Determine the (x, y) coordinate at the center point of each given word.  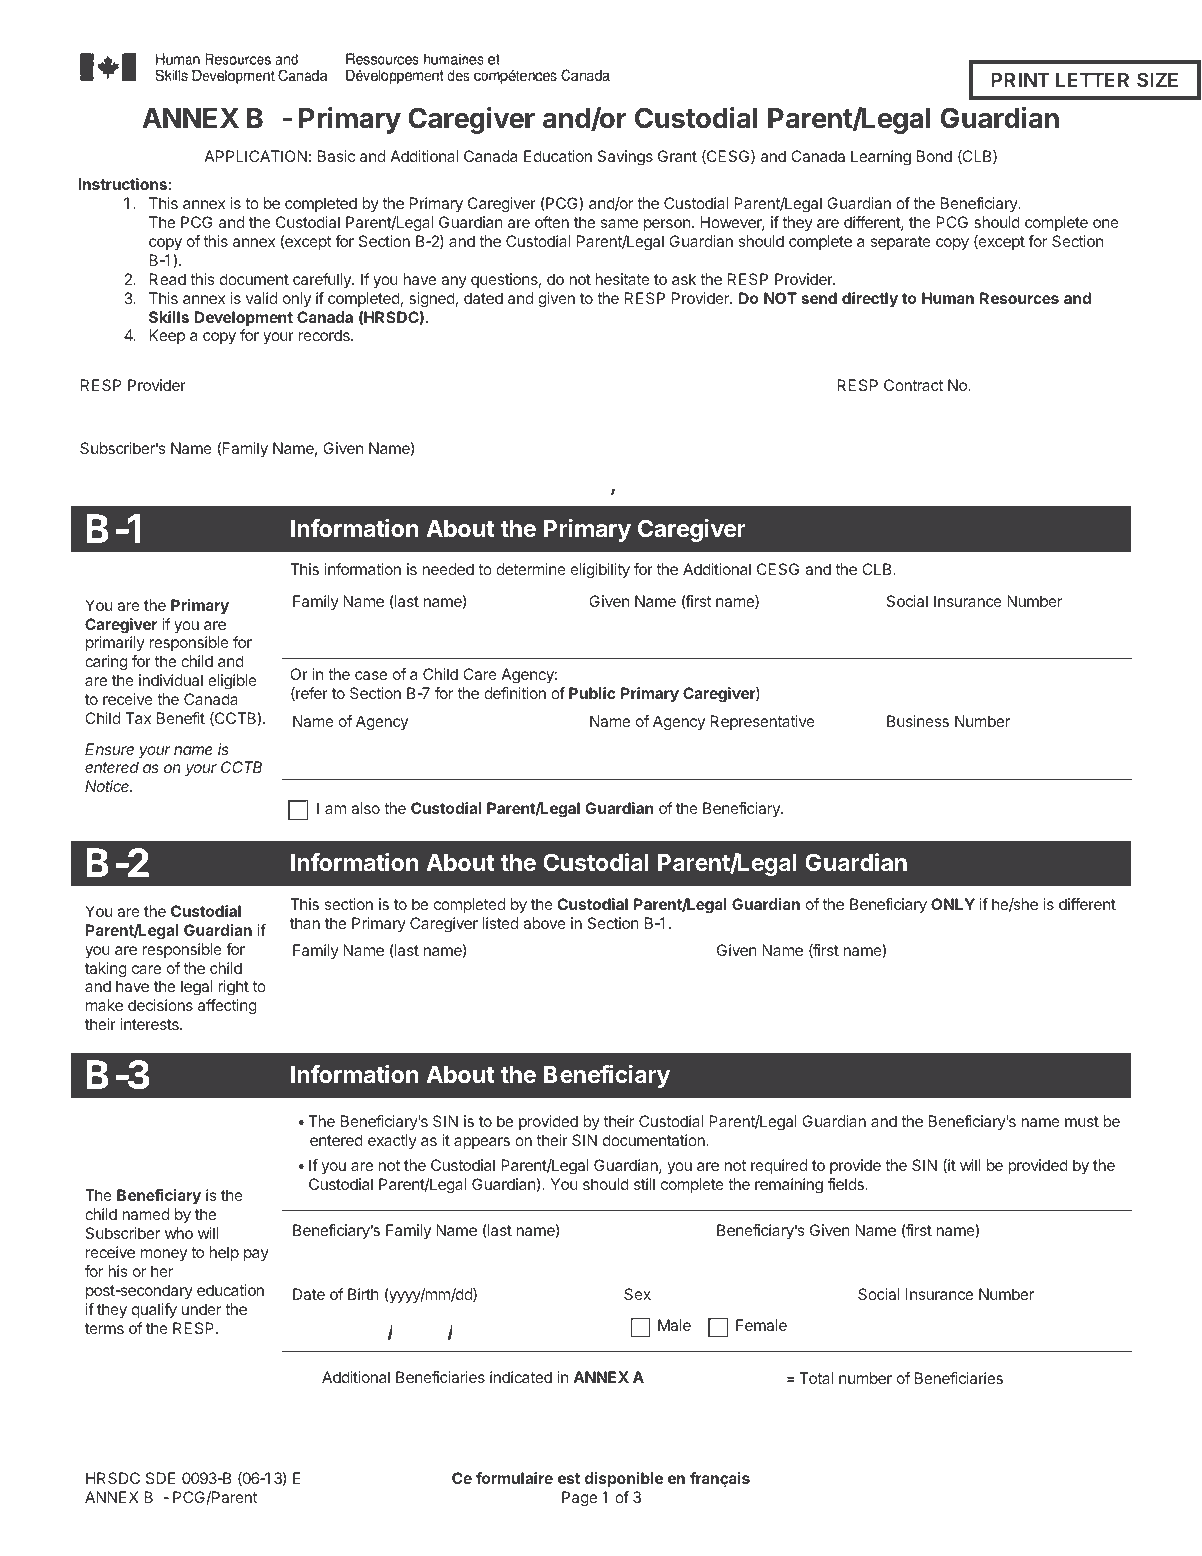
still (644, 1184)
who (179, 1233)
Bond (934, 156)
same (619, 223)
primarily (115, 643)
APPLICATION (255, 156)
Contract (913, 385)
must (1082, 1121)
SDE (160, 1478)
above (544, 923)
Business (918, 721)
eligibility (600, 571)
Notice (108, 786)
